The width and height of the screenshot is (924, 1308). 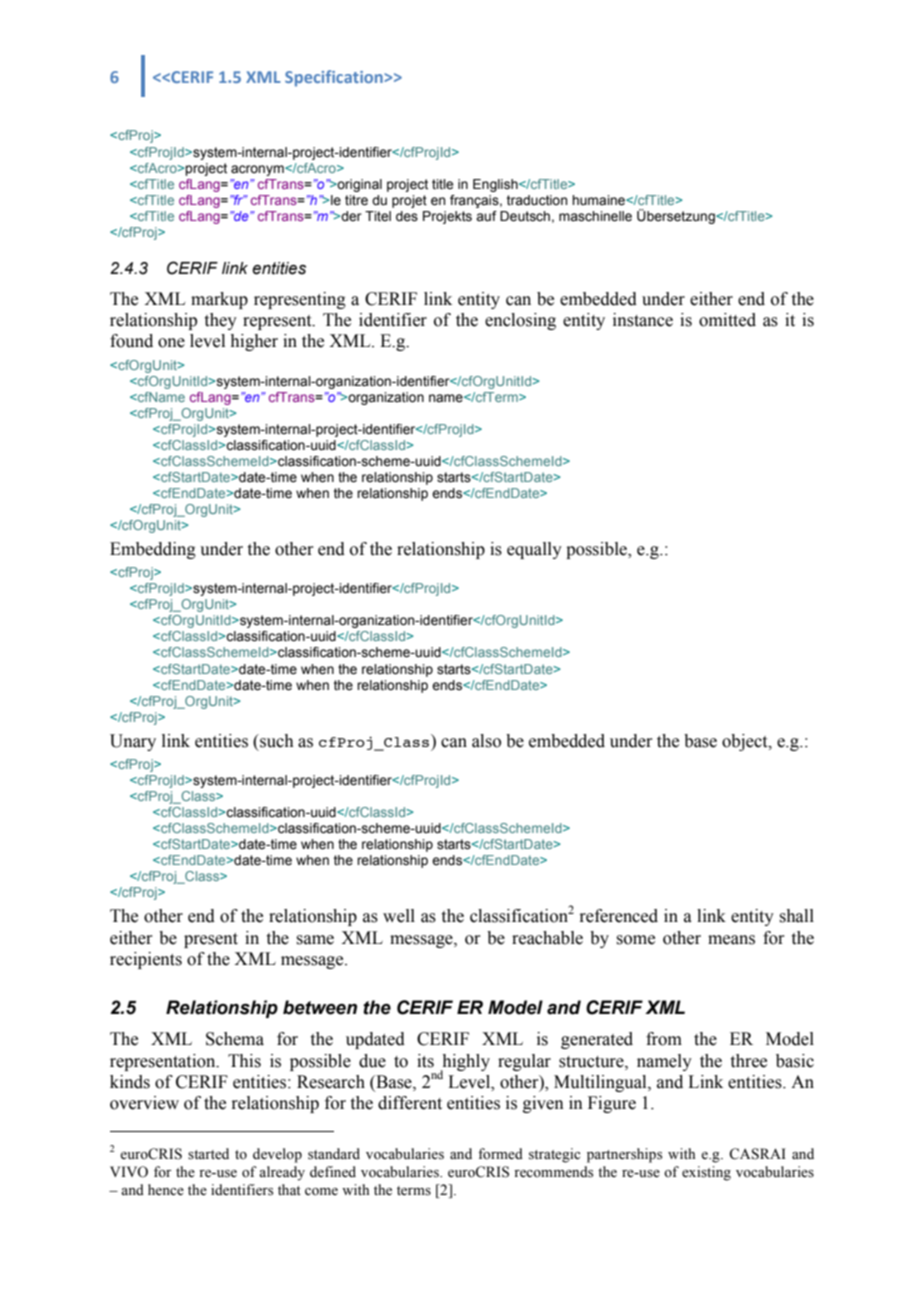 I want to click on omitted, so click(x=727, y=320).
